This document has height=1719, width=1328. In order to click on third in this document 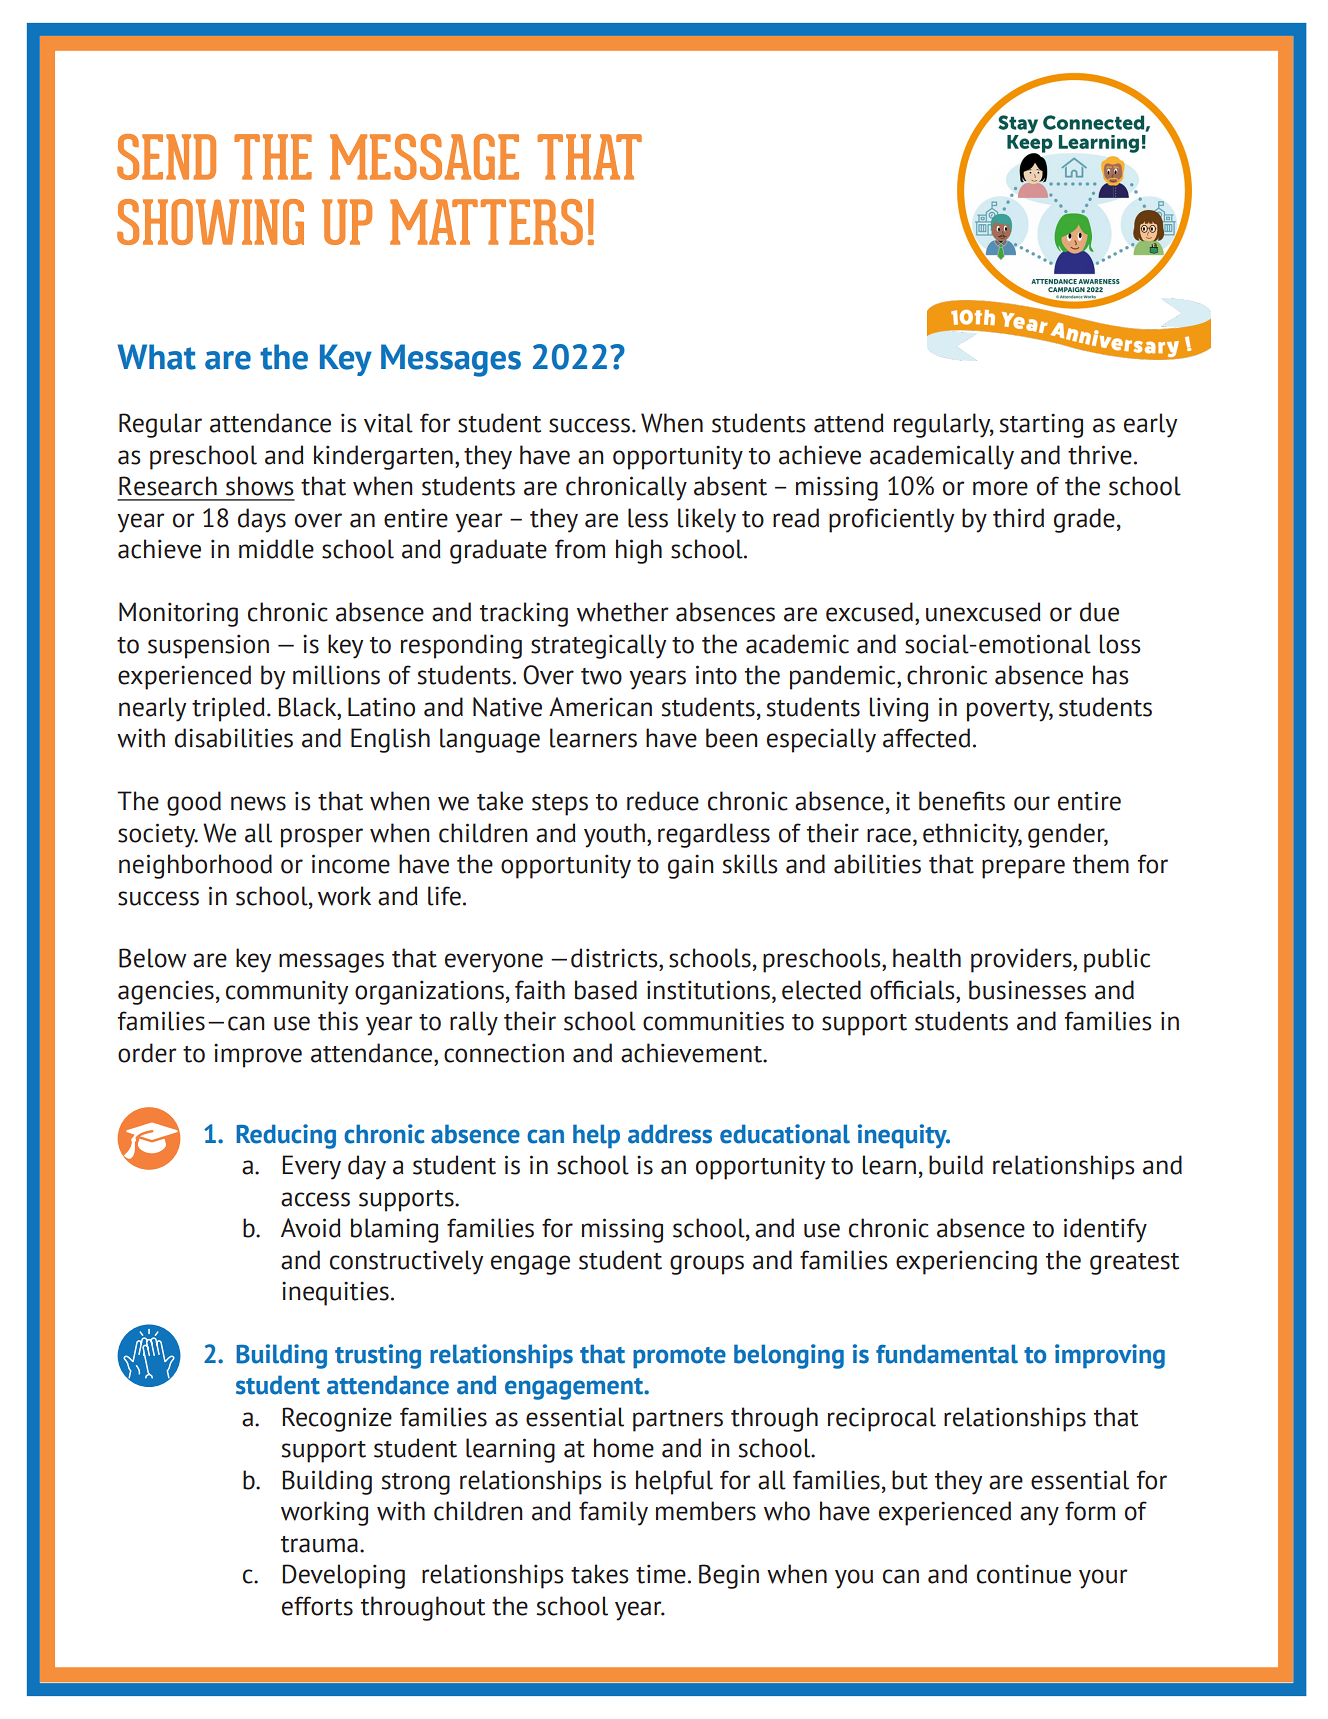, I will do `click(1018, 518)`.
